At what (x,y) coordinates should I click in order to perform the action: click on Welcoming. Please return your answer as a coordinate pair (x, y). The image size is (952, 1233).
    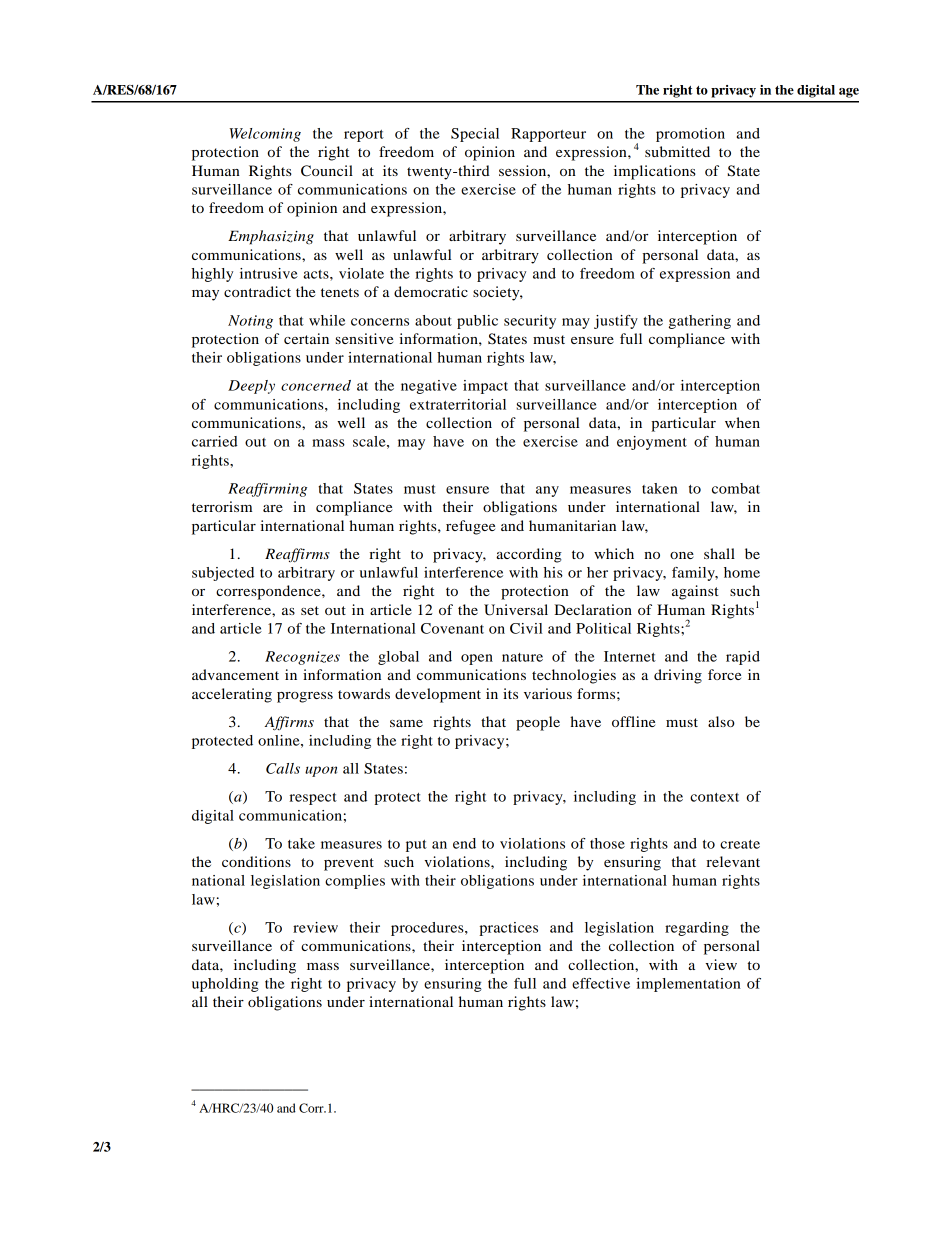
    Looking at the image, I should click on (265, 135).
